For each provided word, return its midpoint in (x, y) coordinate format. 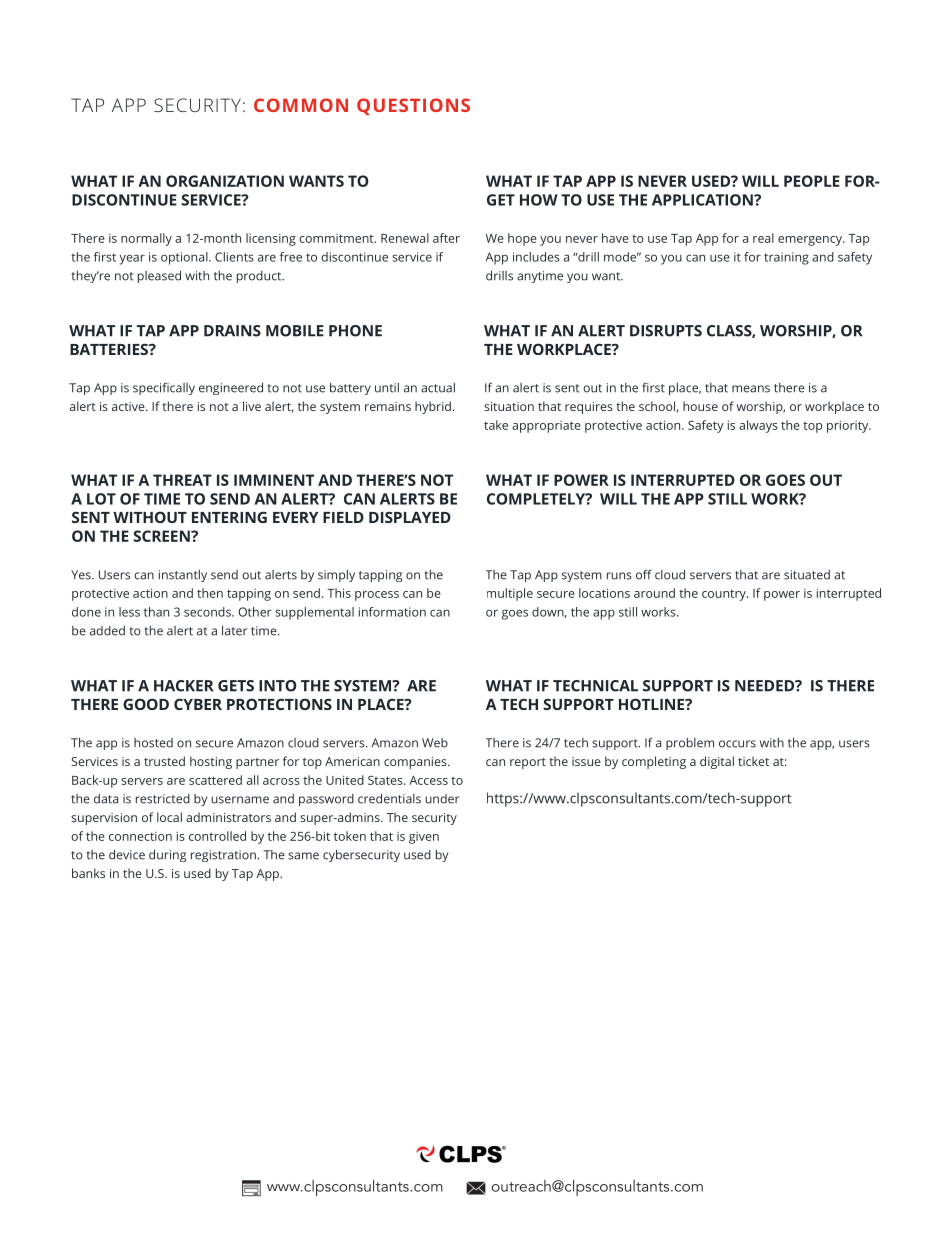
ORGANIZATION (225, 181)
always (758, 426)
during (167, 856)
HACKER (184, 686)
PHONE (355, 331)
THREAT (182, 480)
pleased (159, 277)
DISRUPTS (666, 331)
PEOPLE (812, 181)
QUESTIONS (413, 106)
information (392, 612)
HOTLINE (653, 704)
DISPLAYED (410, 517)
